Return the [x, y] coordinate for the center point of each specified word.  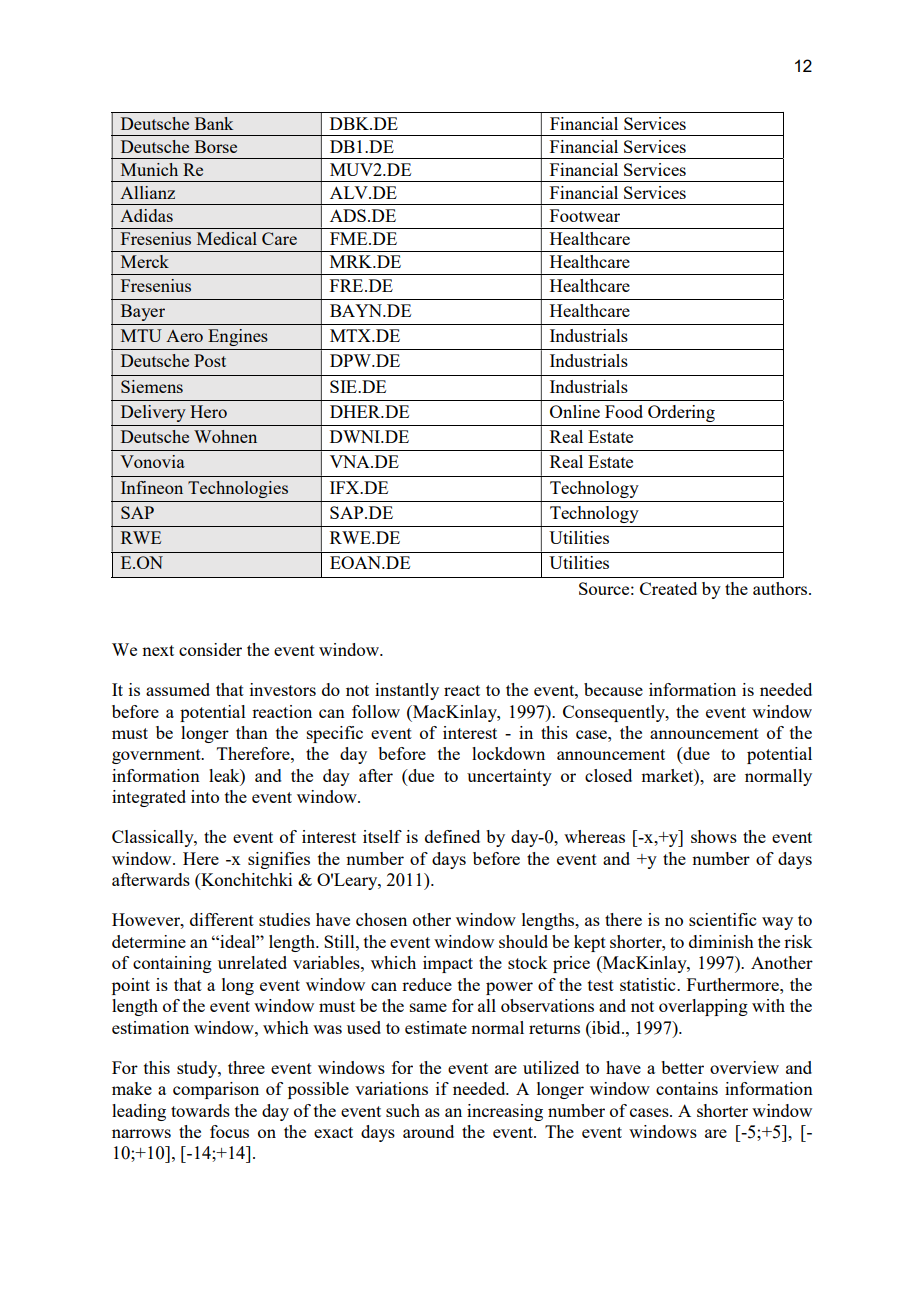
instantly [407, 691]
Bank [214, 123]
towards [200, 1110]
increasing [505, 1112]
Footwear [585, 215]
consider [210, 649]
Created [668, 588]
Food [624, 411]
